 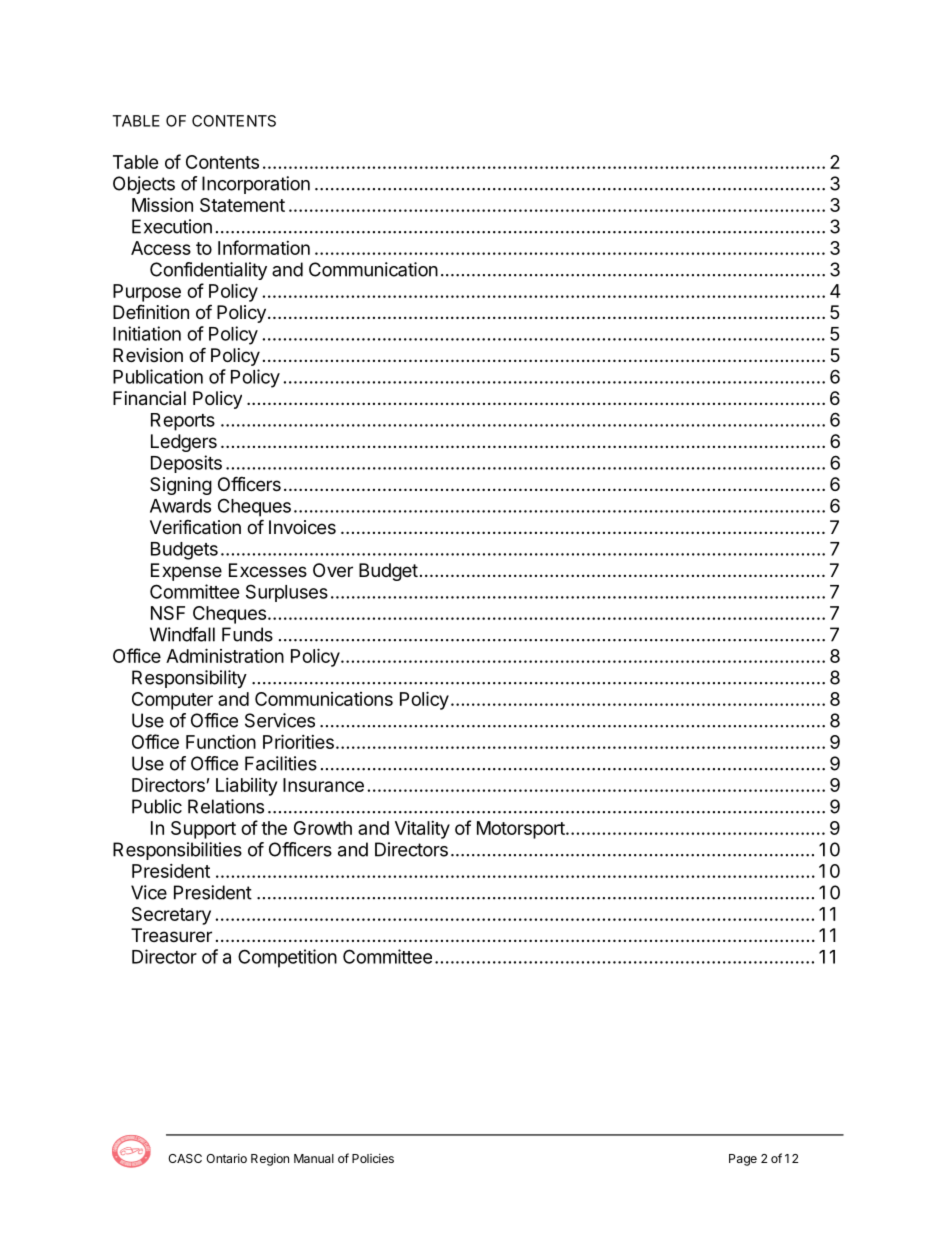 I want to click on Over, so click(x=333, y=570).
